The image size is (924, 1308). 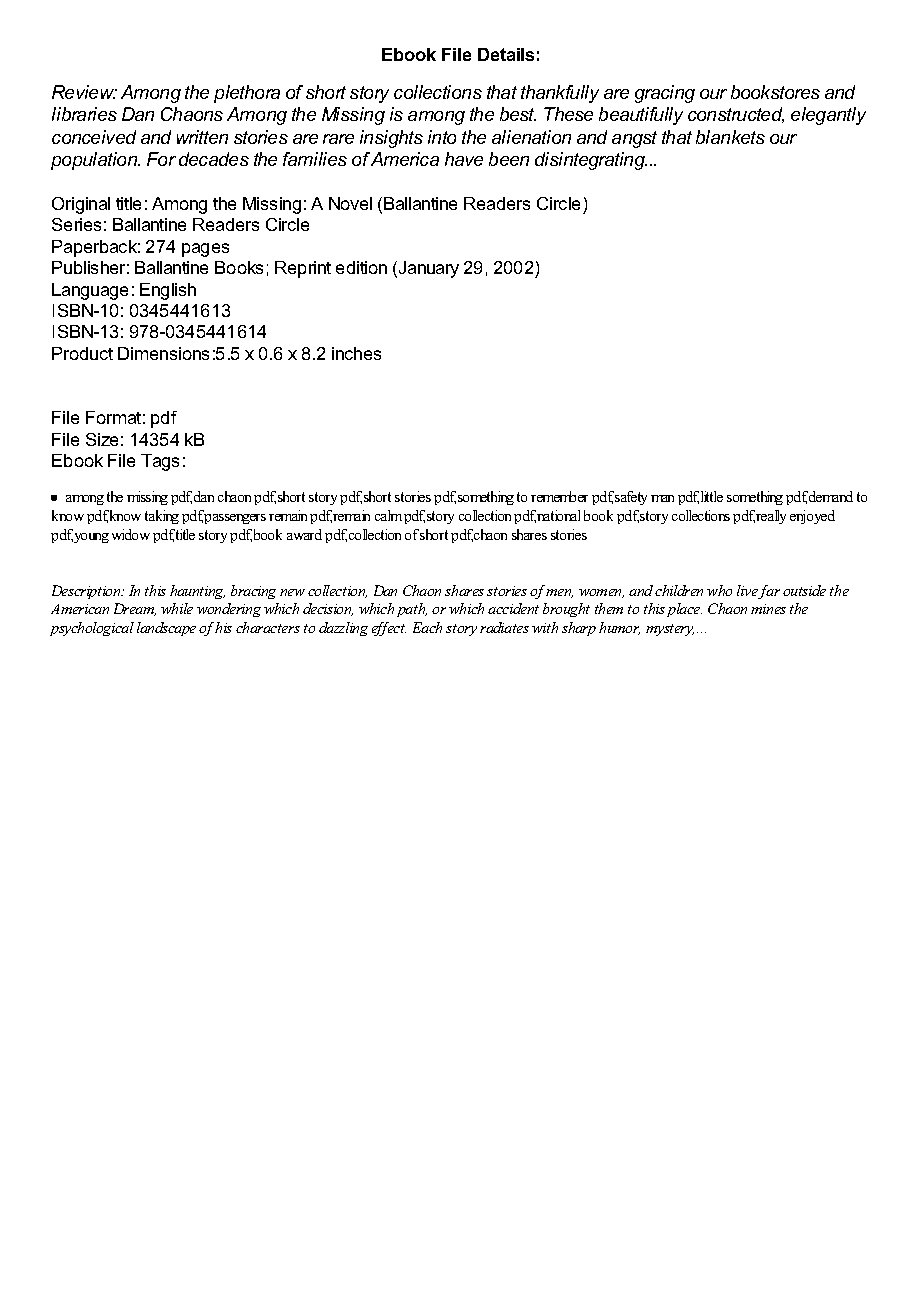 I want to click on while, so click(x=177, y=608).
